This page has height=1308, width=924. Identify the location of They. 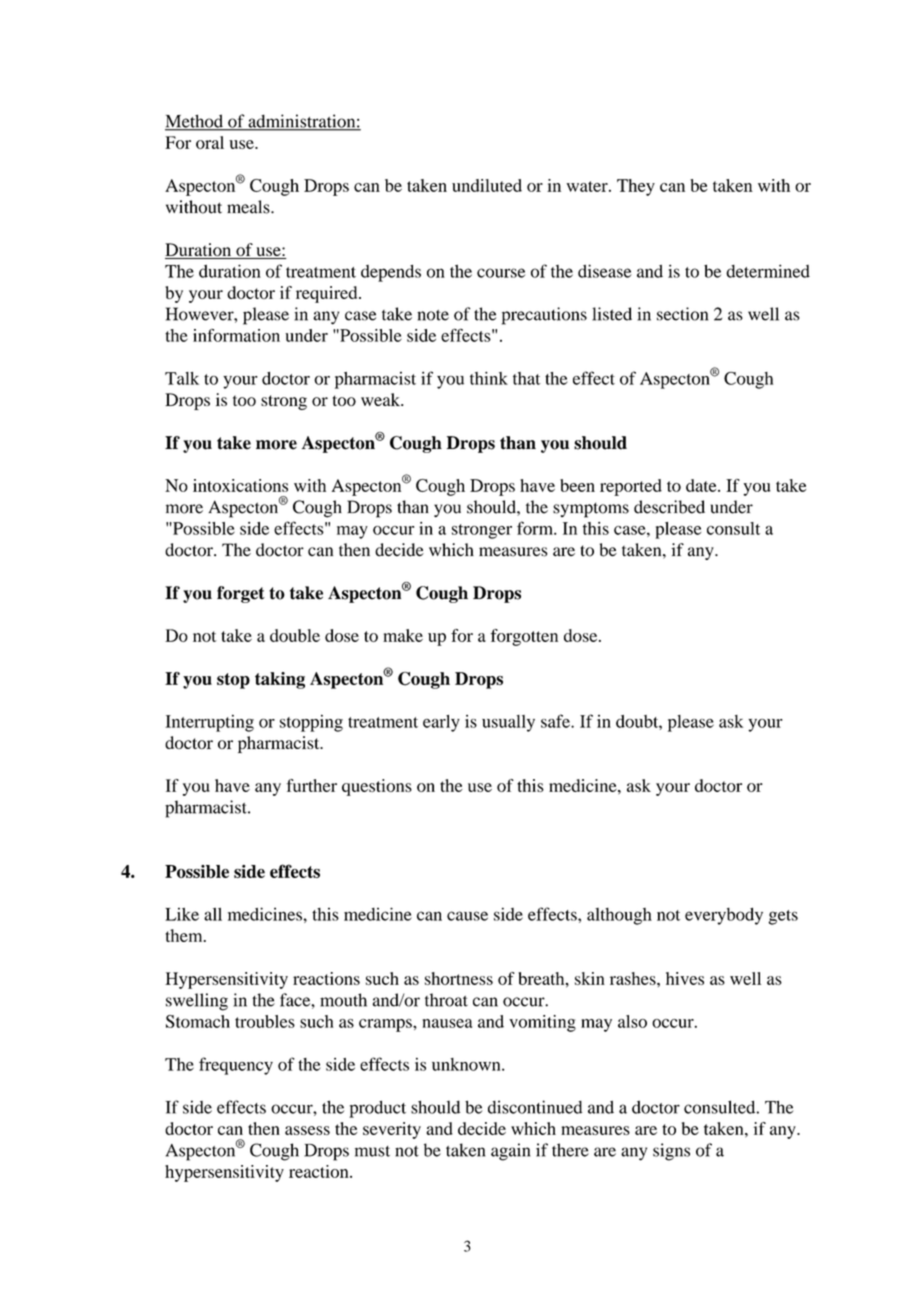
(636, 187).
